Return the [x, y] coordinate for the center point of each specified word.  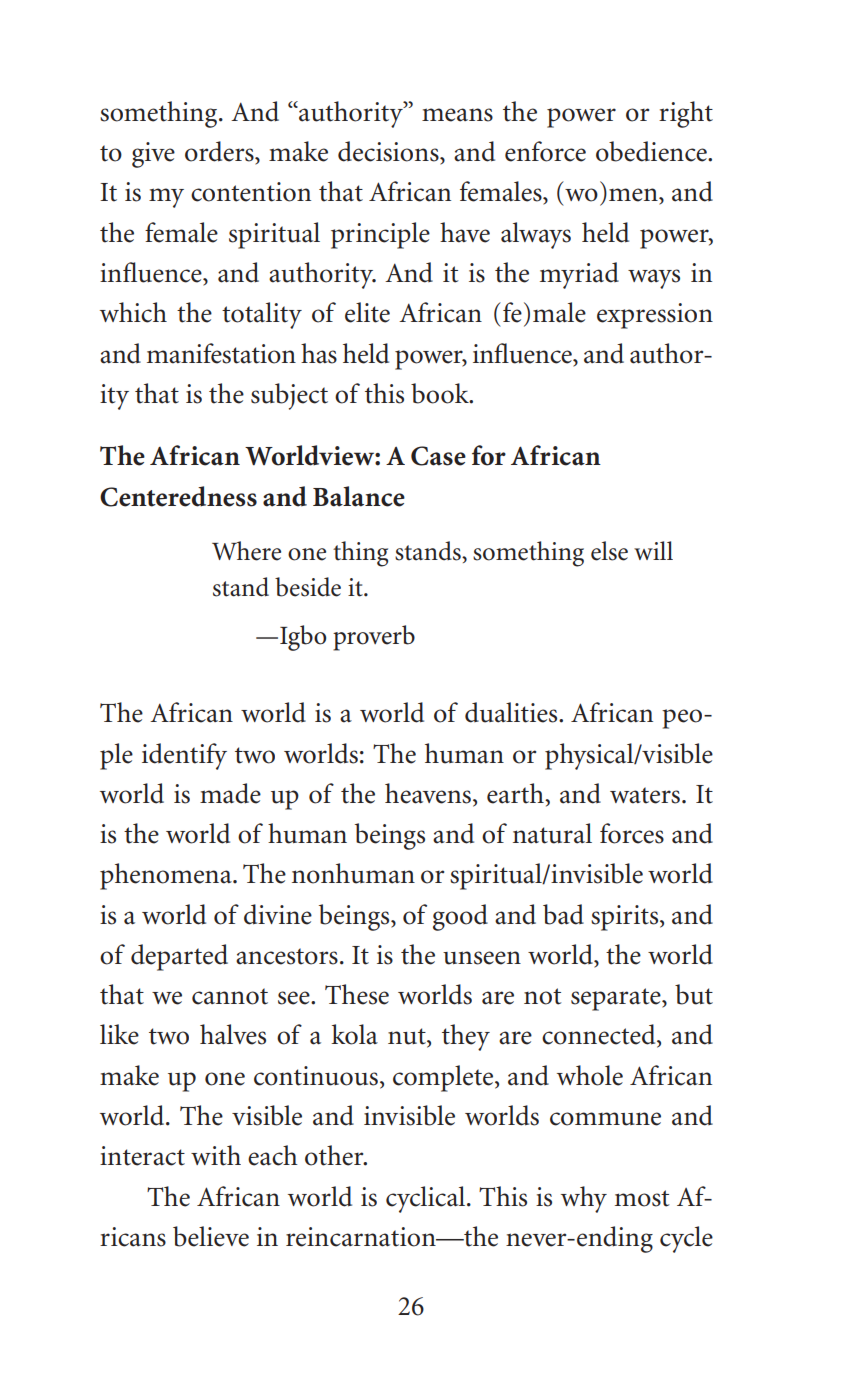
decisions [389, 151]
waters [646, 795]
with [216, 1155]
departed [179, 957]
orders [220, 151]
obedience [652, 151]
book [441, 393]
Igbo [303, 638]
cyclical [427, 1199]
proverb [374, 638]
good [460, 917]
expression [655, 316]
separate [617, 999]
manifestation [221, 353]
